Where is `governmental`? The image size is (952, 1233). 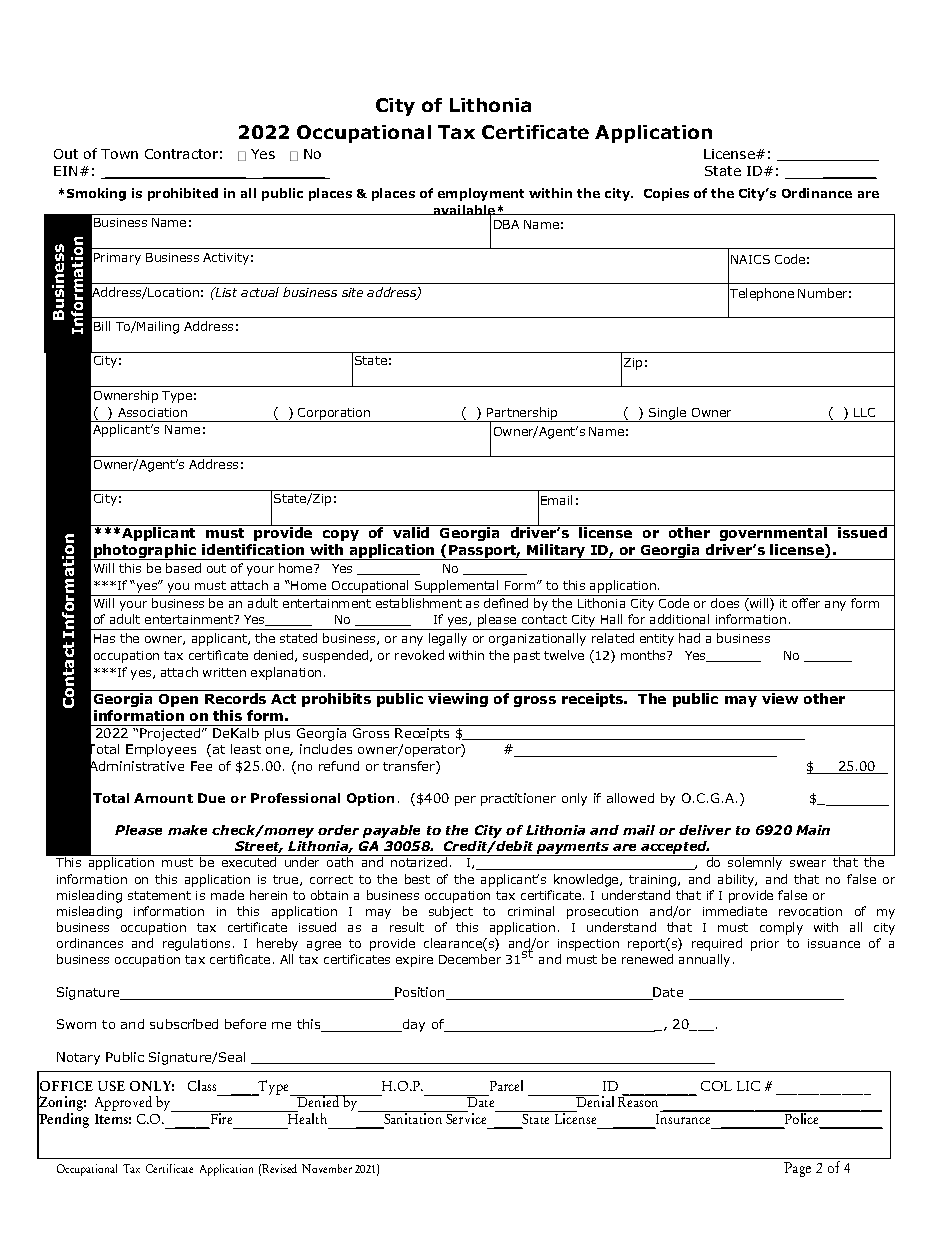 governmental is located at coordinates (773, 533).
